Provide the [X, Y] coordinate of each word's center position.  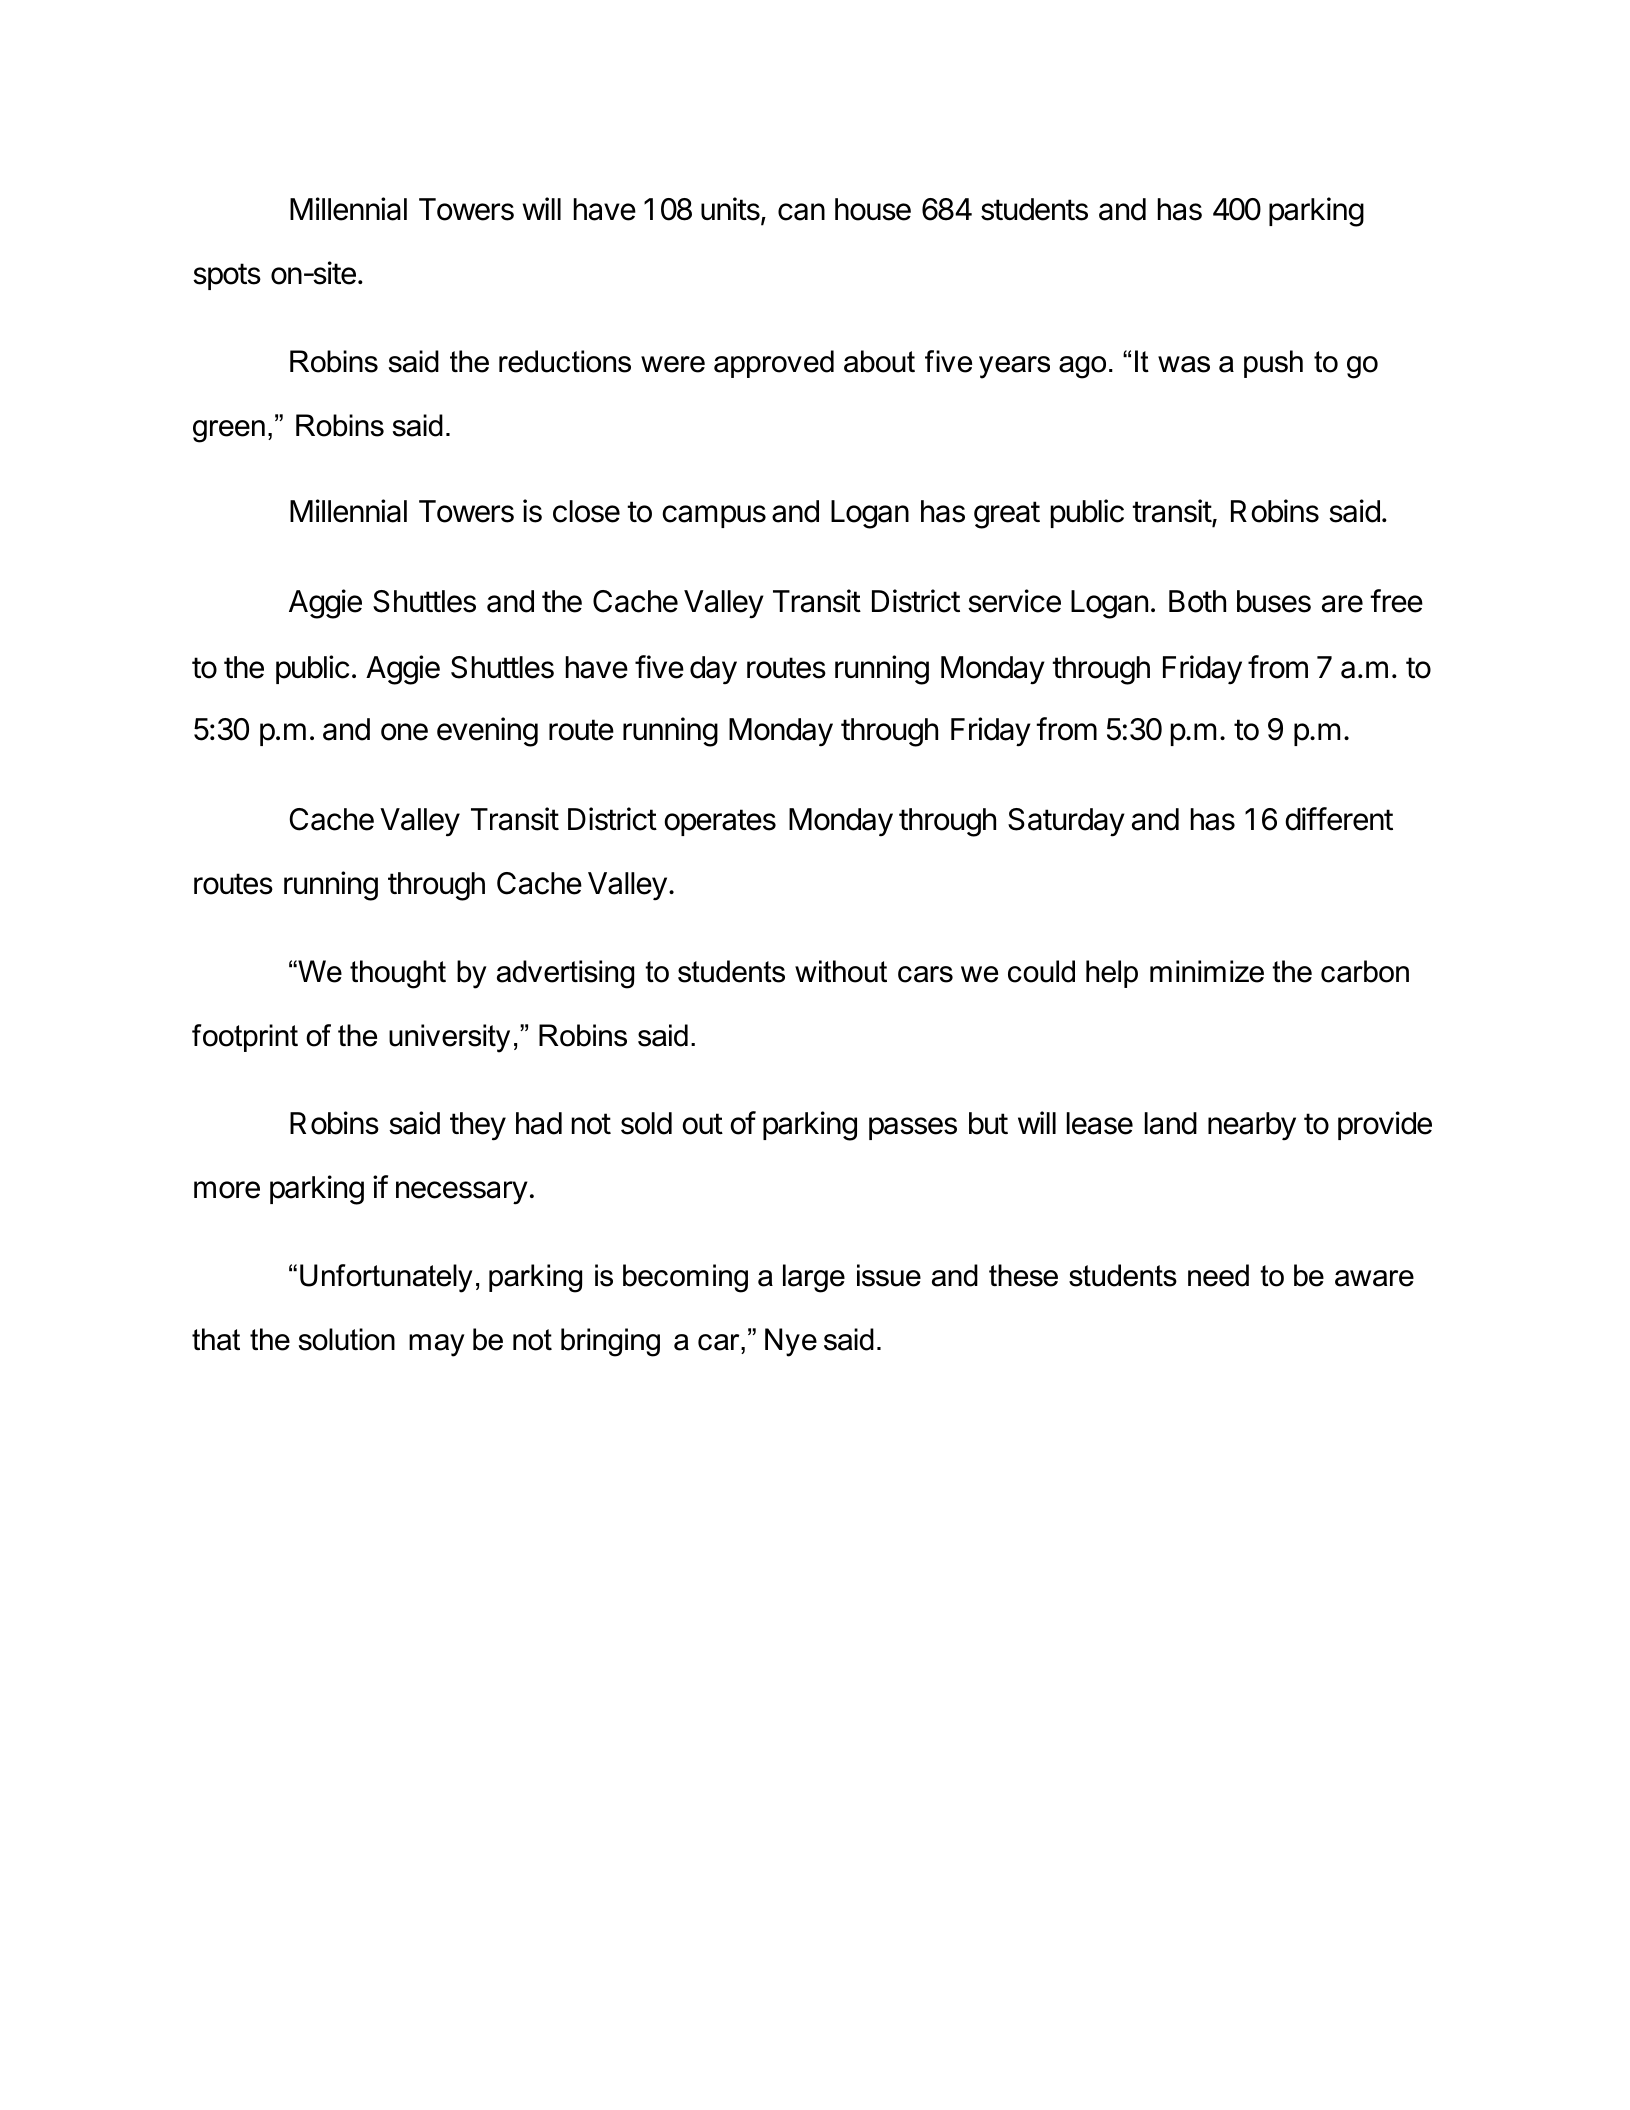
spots [227, 276]
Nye [791, 1342]
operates [720, 822]
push [1273, 364]
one [404, 732]
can [801, 212]
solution [347, 1339]
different [1339, 819]
